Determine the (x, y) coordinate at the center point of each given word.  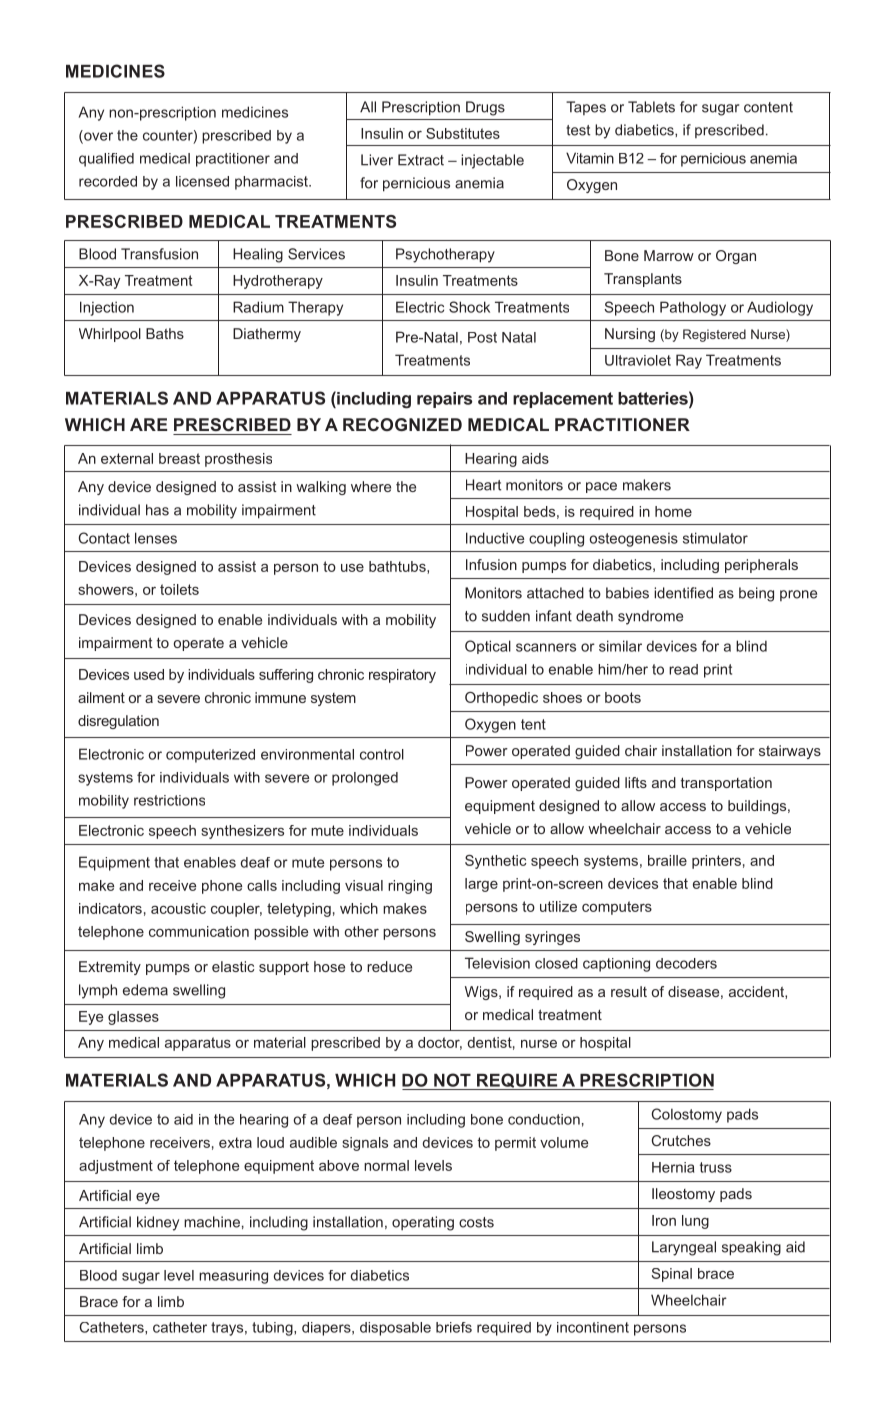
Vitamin (590, 158)
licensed (202, 181)
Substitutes (463, 133)
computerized (210, 756)
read (683, 669)
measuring (233, 1277)
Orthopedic (501, 699)
